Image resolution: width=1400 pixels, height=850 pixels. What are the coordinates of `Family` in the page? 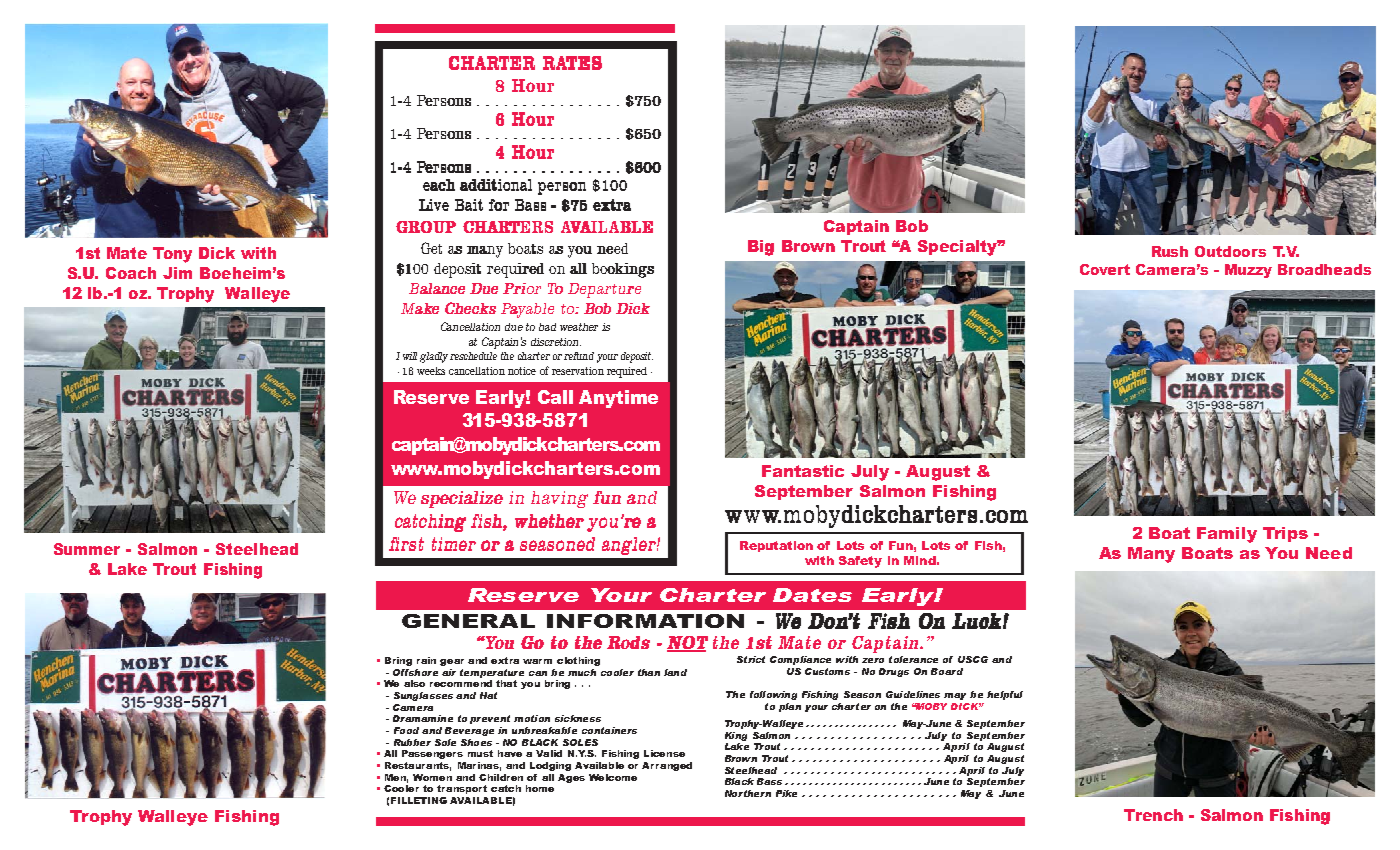 It's located at (1227, 535).
